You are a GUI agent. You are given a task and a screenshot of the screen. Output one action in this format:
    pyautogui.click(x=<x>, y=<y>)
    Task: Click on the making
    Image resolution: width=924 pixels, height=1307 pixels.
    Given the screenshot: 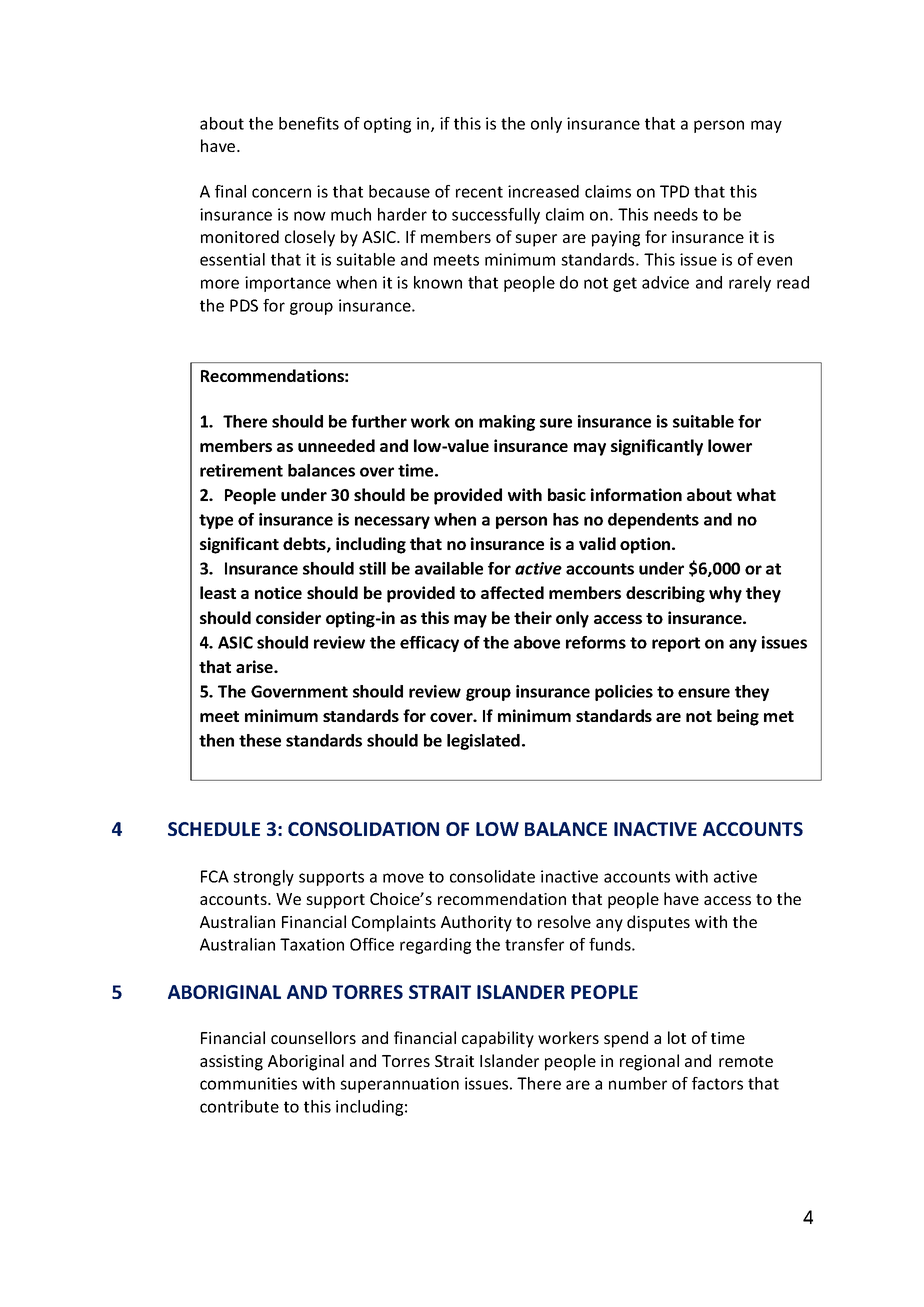 What is the action you would take?
    pyautogui.click(x=507, y=423)
